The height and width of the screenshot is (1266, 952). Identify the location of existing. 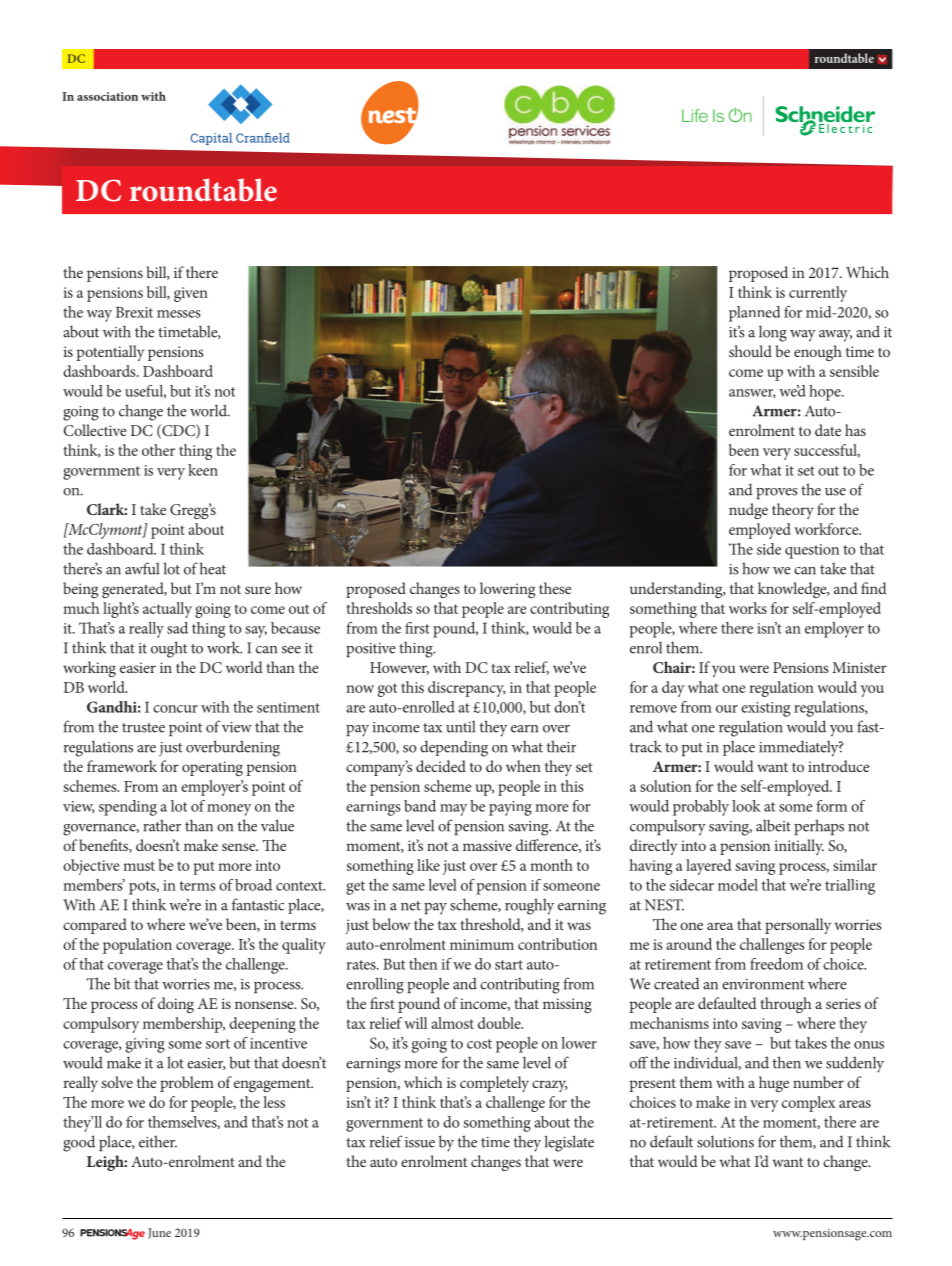
(765, 709).
